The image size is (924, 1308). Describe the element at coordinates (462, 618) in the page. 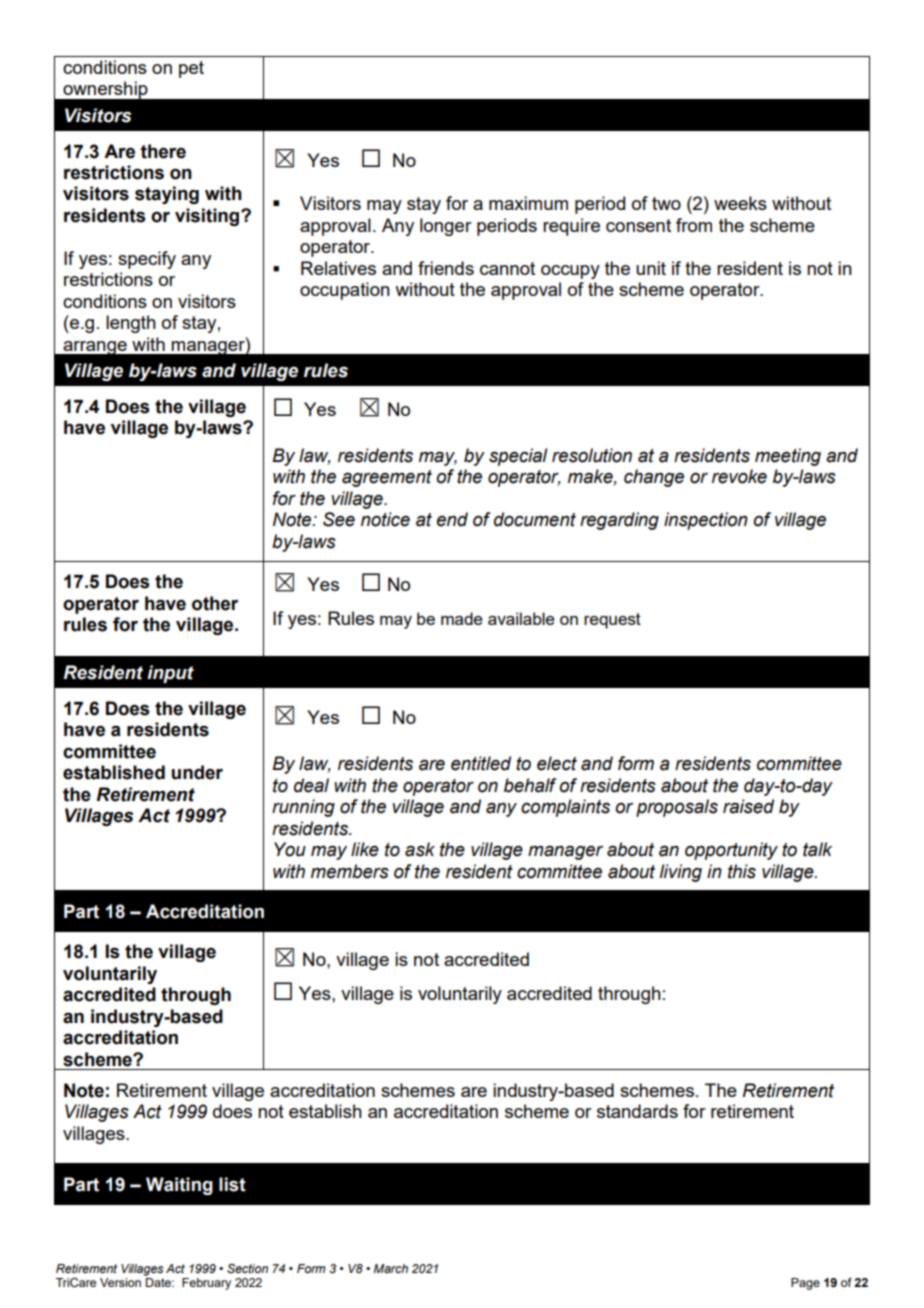

I see `made` at that location.
